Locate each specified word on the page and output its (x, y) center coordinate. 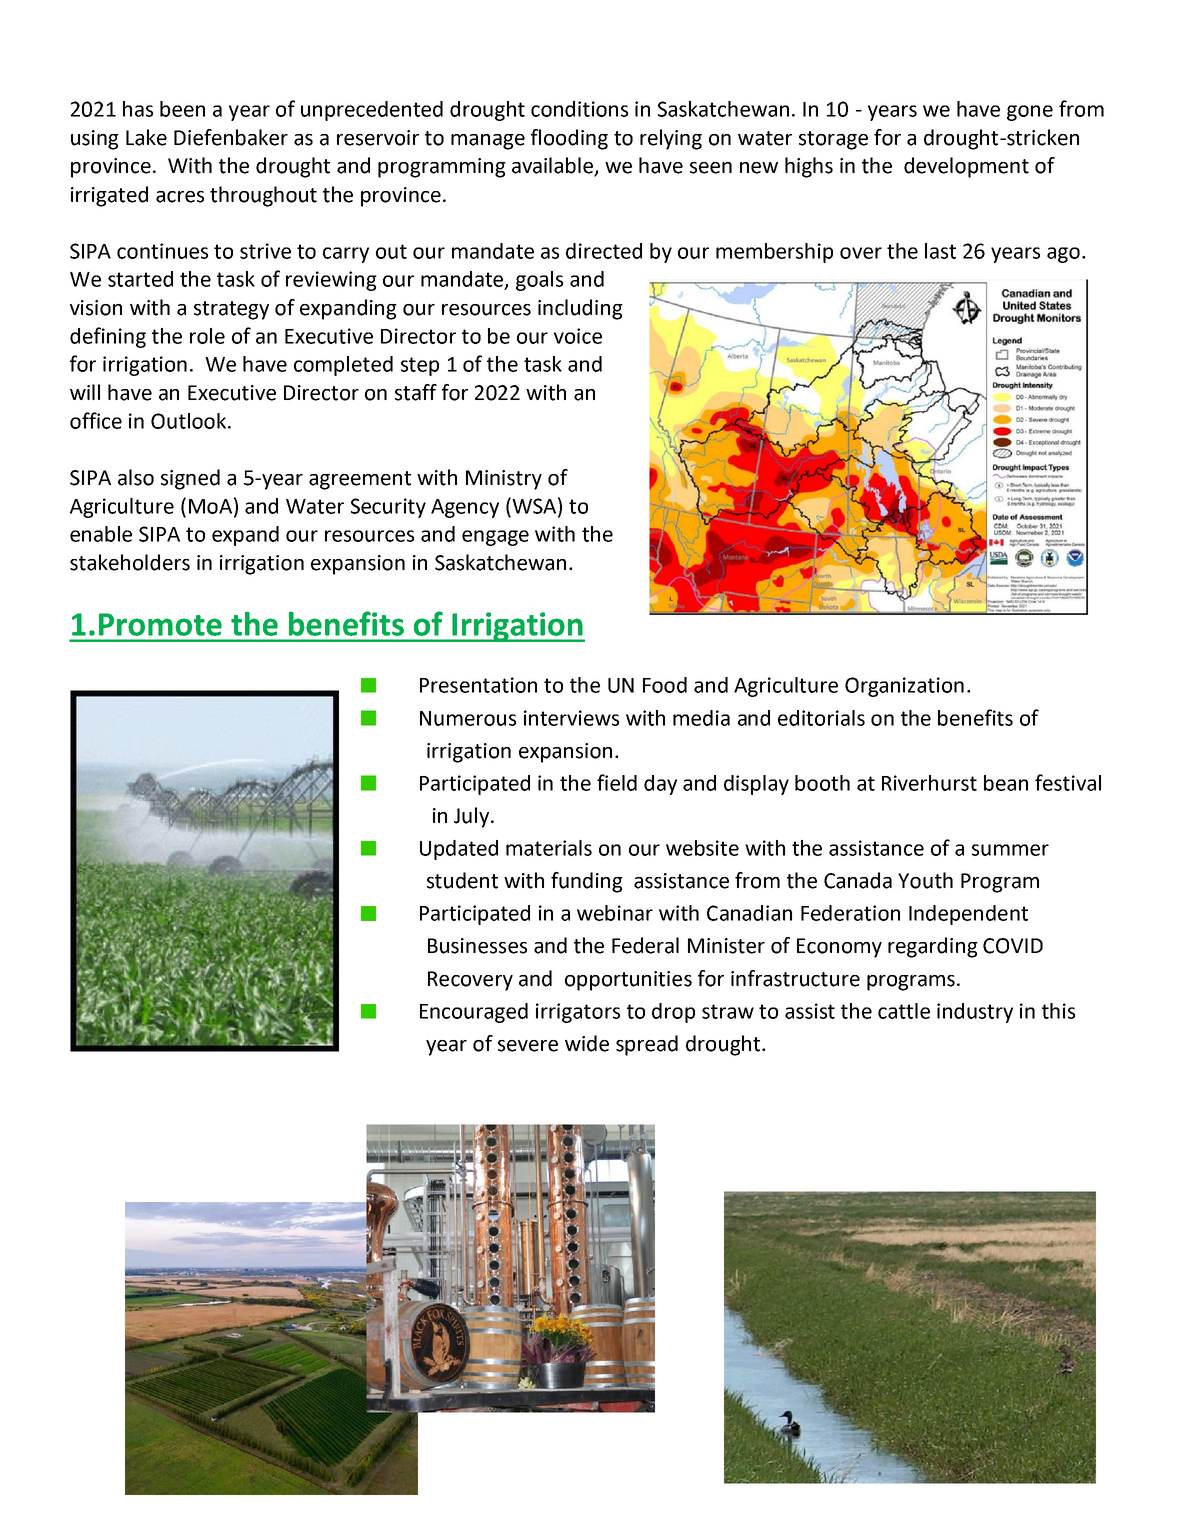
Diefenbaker (231, 137)
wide (587, 1043)
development (966, 167)
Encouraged (474, 1013)
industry (975, 1013)
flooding (569, 139)
